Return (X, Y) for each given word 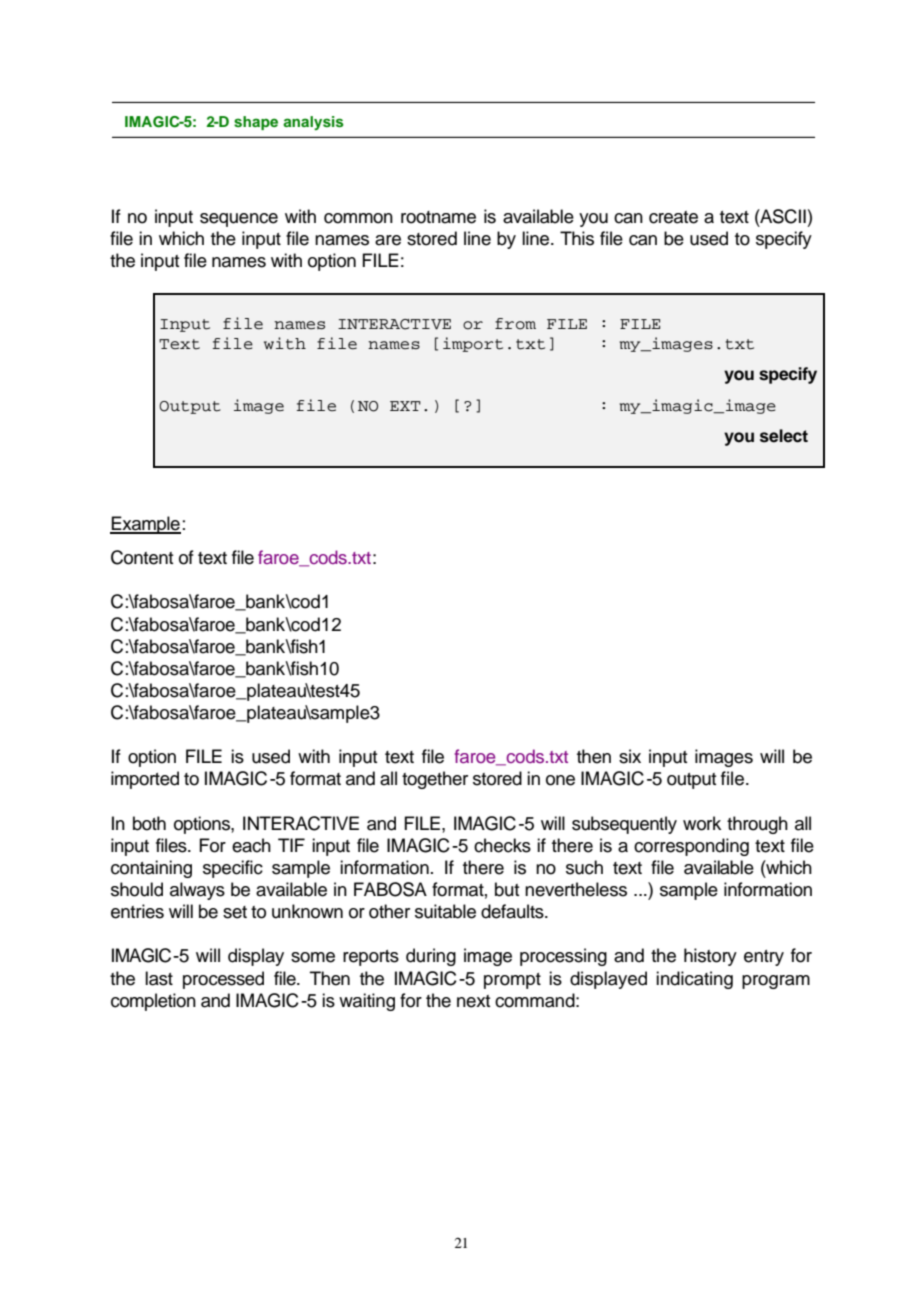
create (673, 217)
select (784, 436)
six (630, 756)
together (435, 780)
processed (223, 980)
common (358, 218)
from (515, 324)
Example (145, 525)
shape (256, 123)
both (149, 823)
